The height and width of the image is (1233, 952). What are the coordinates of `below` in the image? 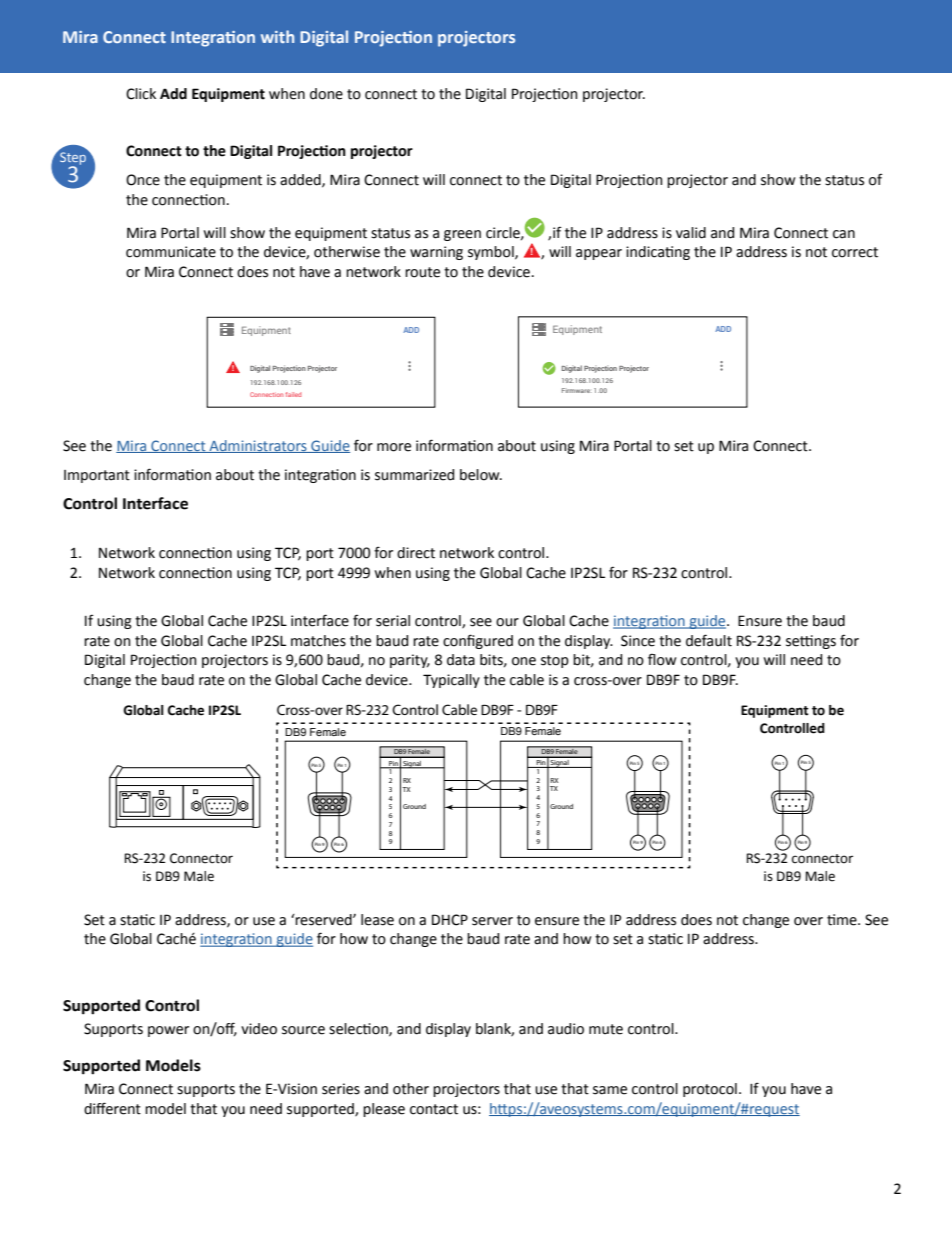 It's located at (481, 475).
